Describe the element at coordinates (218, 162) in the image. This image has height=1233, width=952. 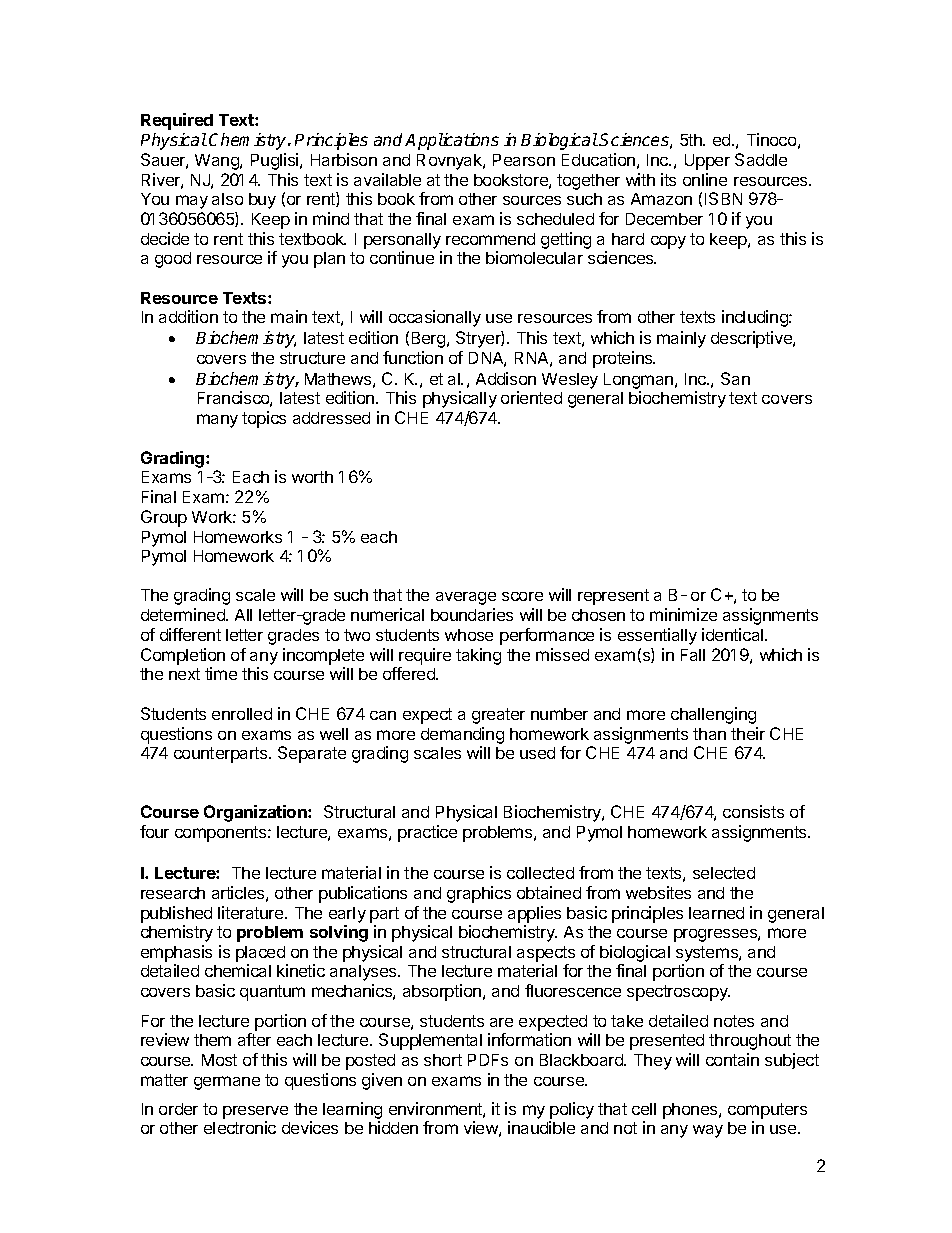
I see `Wang` at that location.
